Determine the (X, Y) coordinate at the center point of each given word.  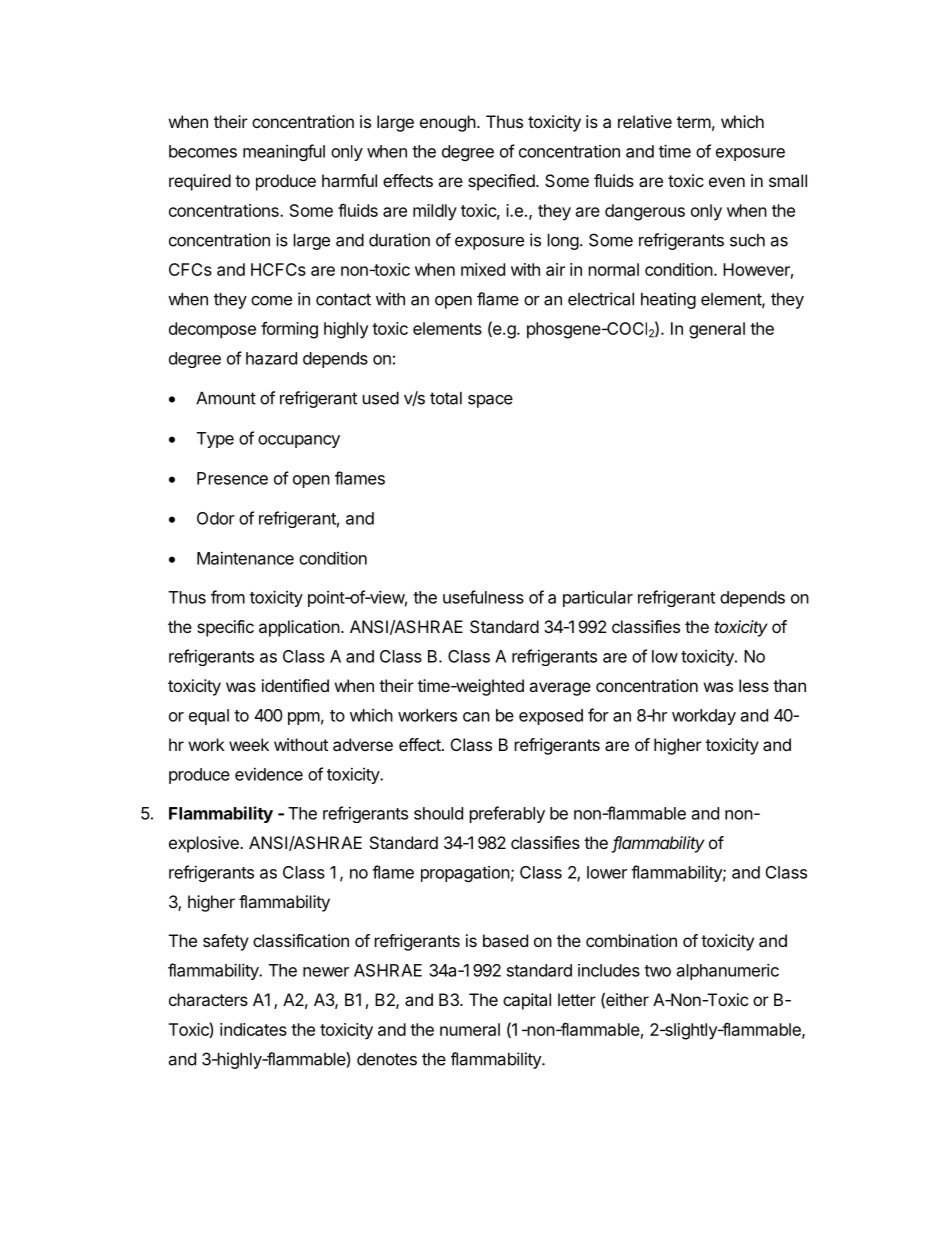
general (717, 330)
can (476, 717)
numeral (470, 1029)
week (249, 744)
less (754, 685)
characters (208, 999)
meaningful (284, 152)
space (490, 401)
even (727, 182)
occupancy (299, 441)
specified (501, 182)
